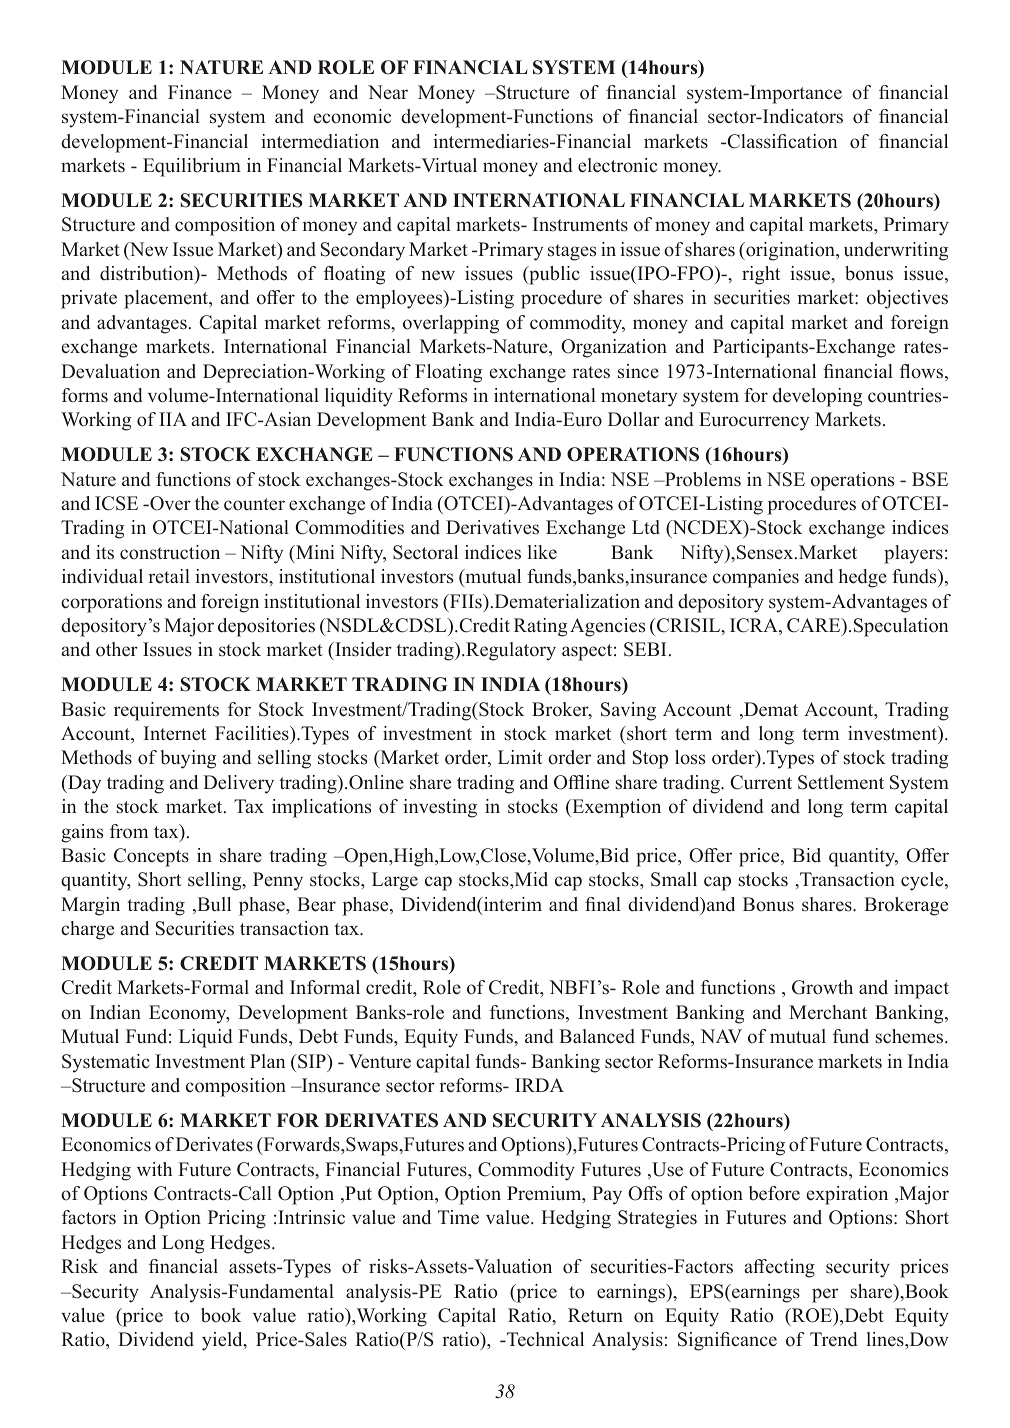  What do you see at coordinates (173, 419) in the image?
I see `IIA` at bounding box center [173, 419].
